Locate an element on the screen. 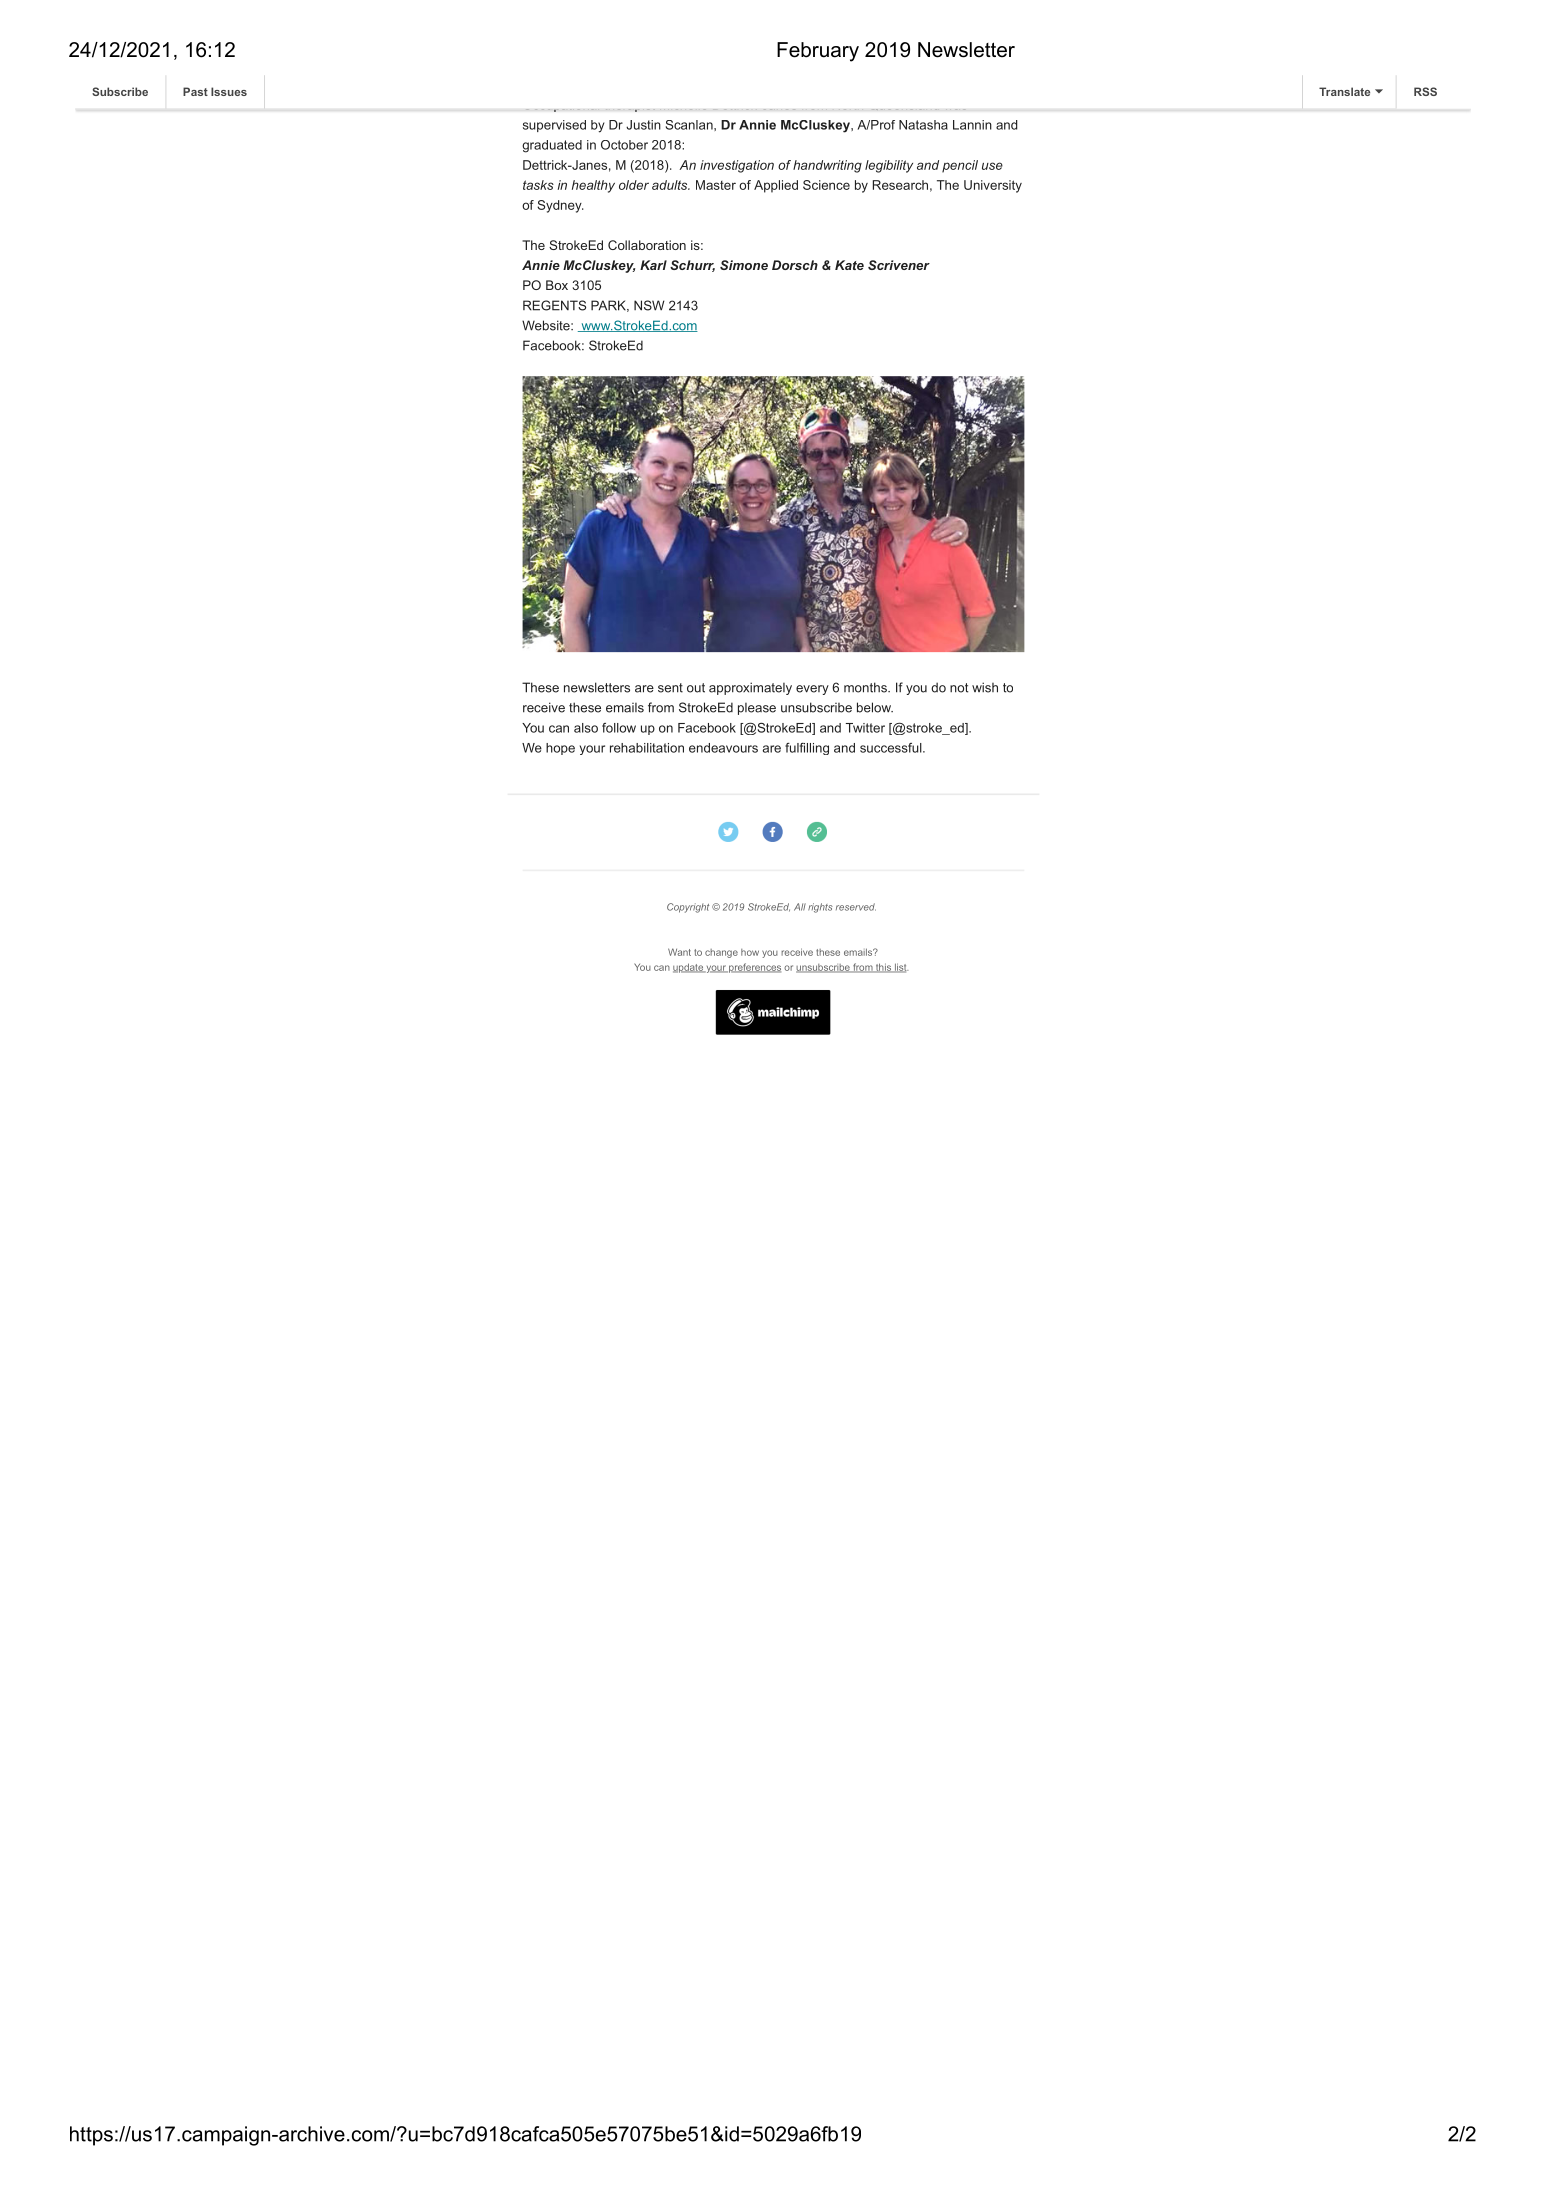  wish is located at coordinates (985, 687).
